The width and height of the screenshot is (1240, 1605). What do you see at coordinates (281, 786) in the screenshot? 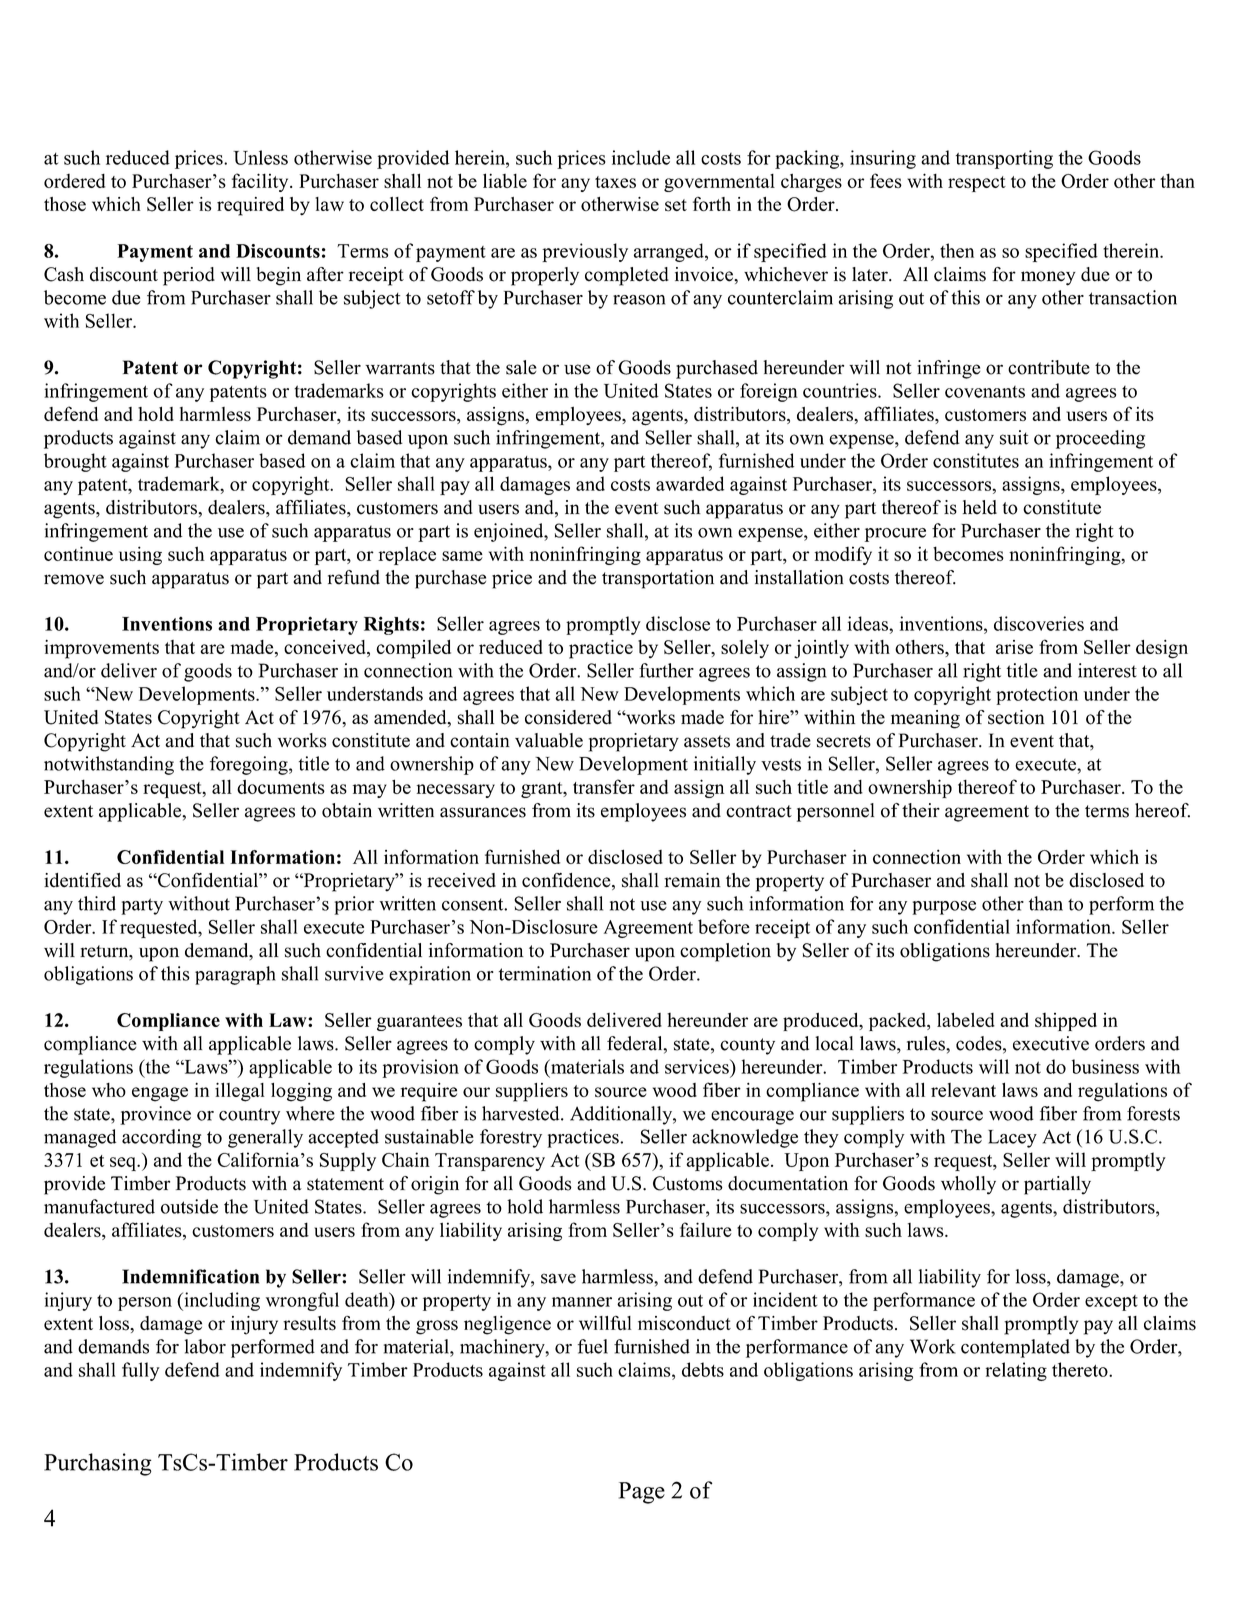
I see `documents` at bounding box center [281, 786].
